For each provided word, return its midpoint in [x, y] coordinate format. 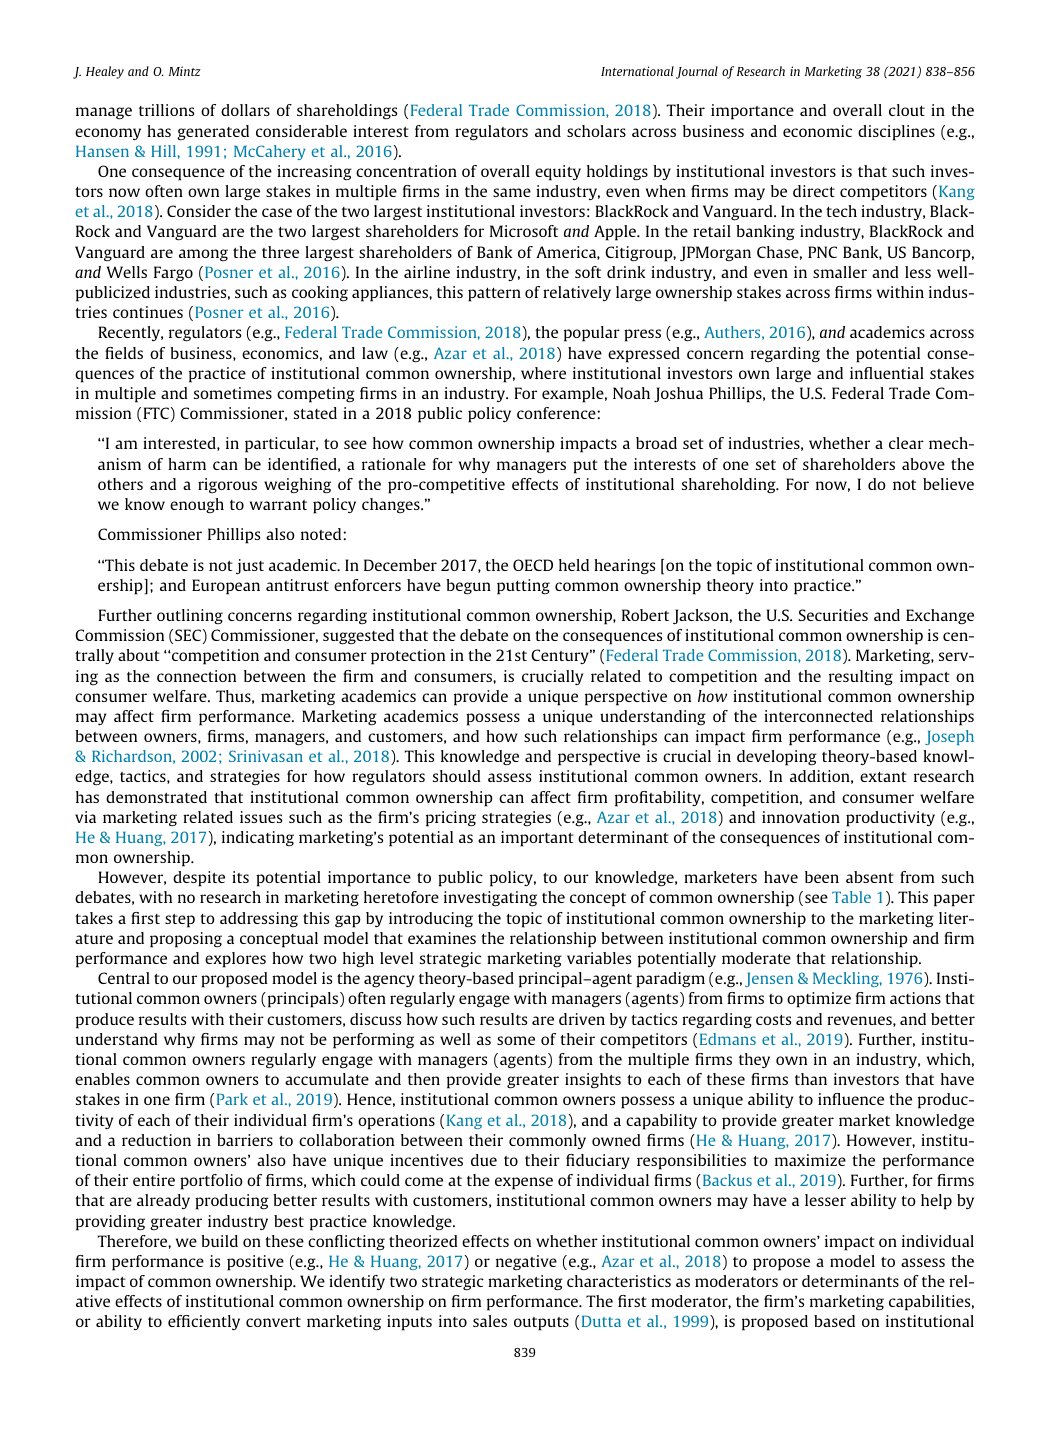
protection [408, 657]
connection [196, 676]
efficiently [204, 1322]
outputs [541, 1324]
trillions [166, 110]
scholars [596, 131]
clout [907, 110]
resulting [861, 678]
